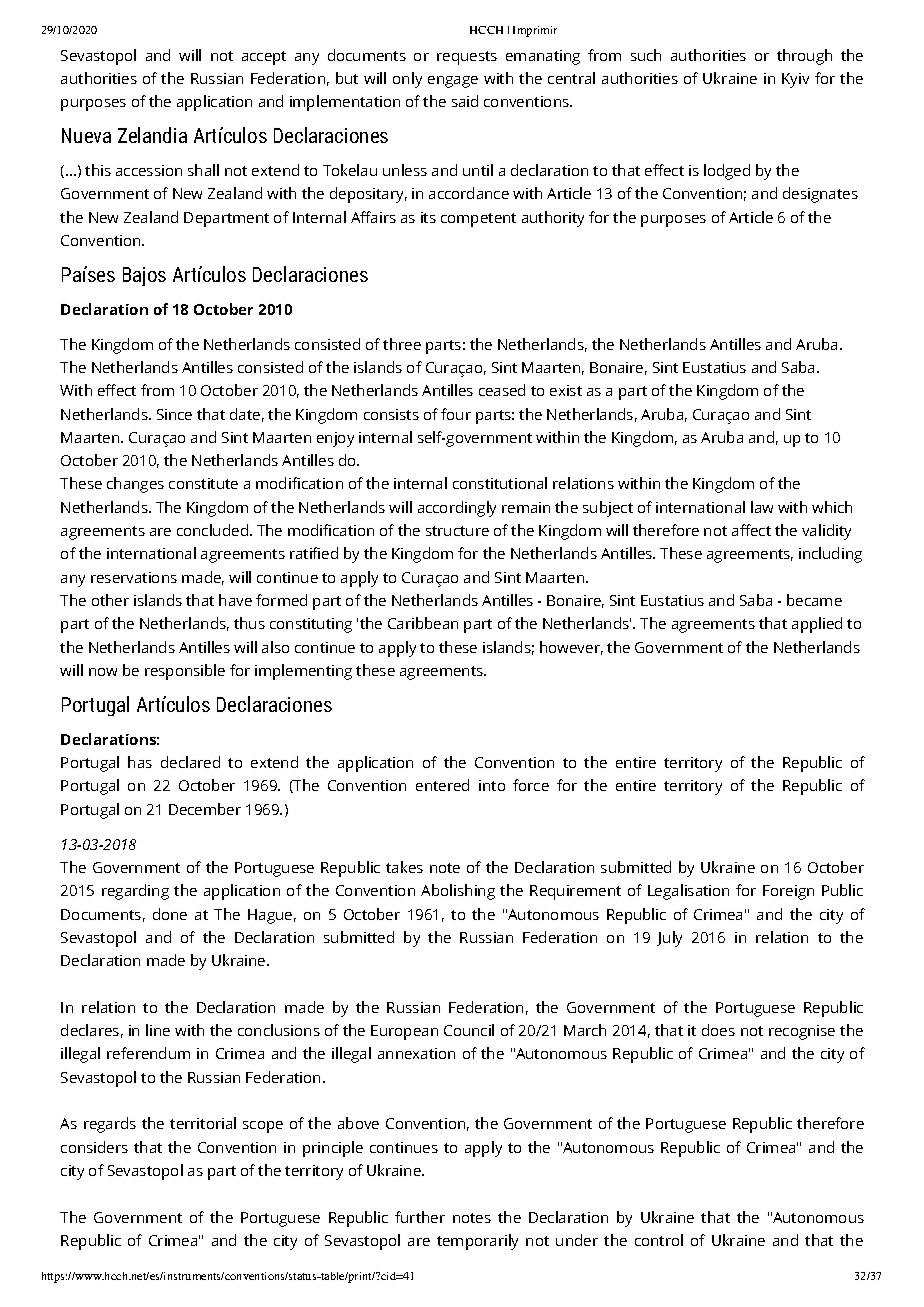  Describe the element at coordinates (467, 58) in the document. I see `requests` at that location.
